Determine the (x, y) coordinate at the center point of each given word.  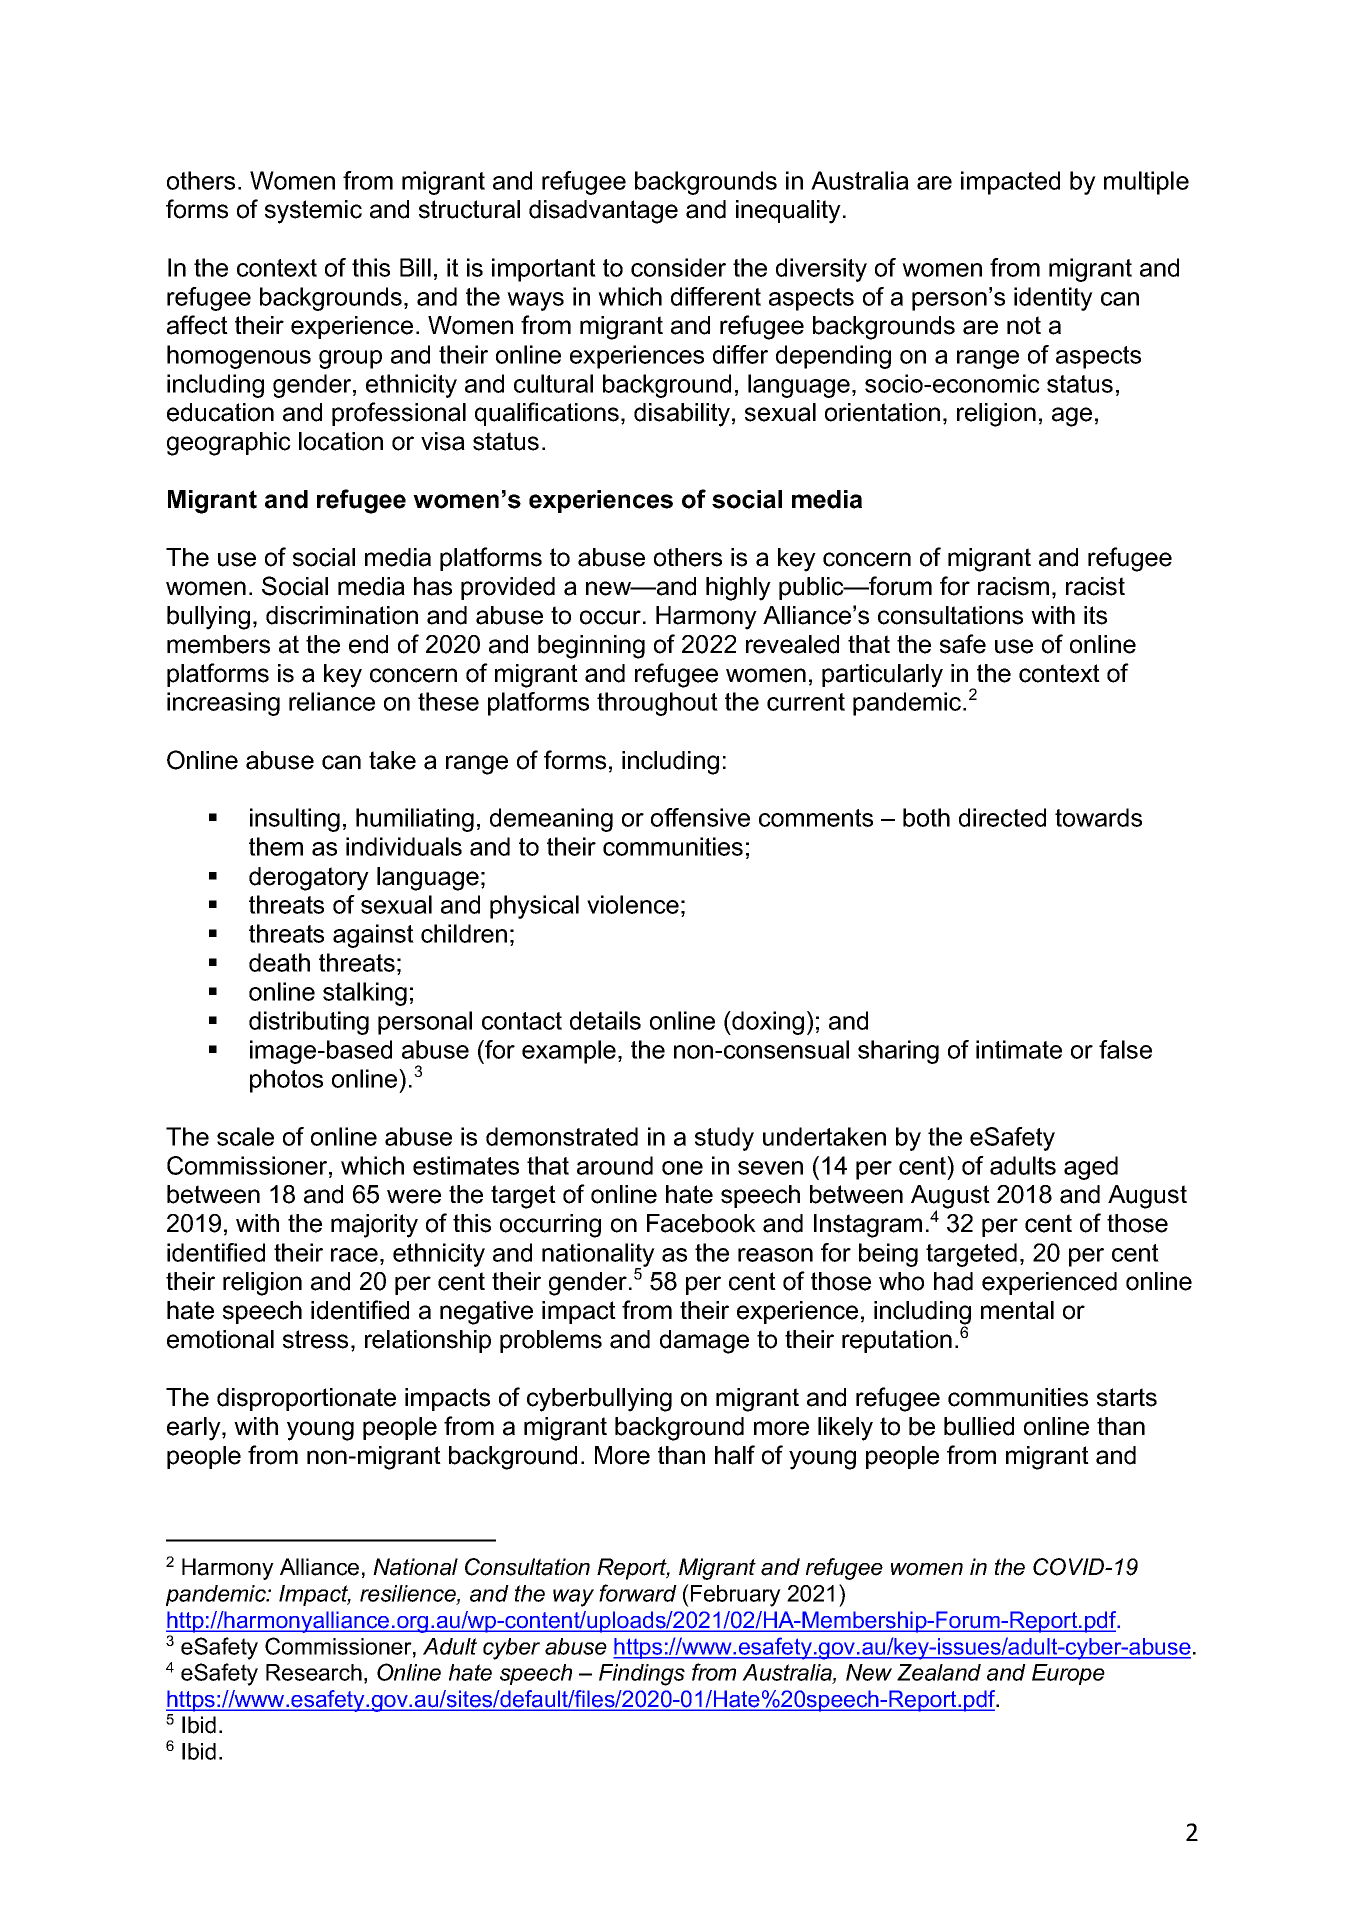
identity (1053, 299)
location (341, 441)
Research (314, 1672)
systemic (313, 212)
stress (315, 1339)
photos (286, 1081)
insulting (295, 820)
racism (1013, 586)
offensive (700, 817)
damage (704, 1342)
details (605, 1020)
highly (738, 589)
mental (1017, 1310)
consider (678, 267)
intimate (1019, 1049)
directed (1002, 817)
